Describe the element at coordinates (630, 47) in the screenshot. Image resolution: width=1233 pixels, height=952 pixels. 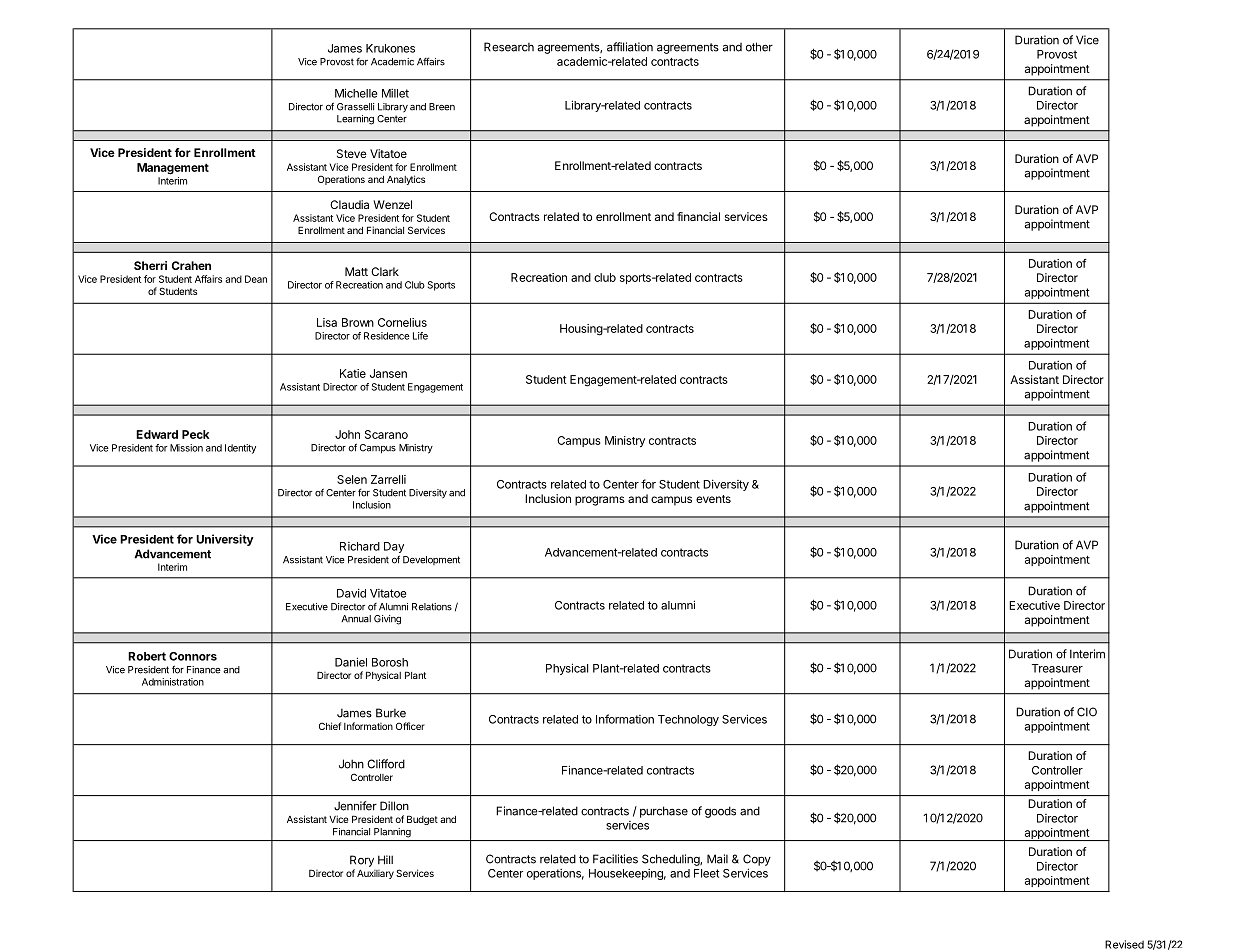
I see `affiliation` at that location.
